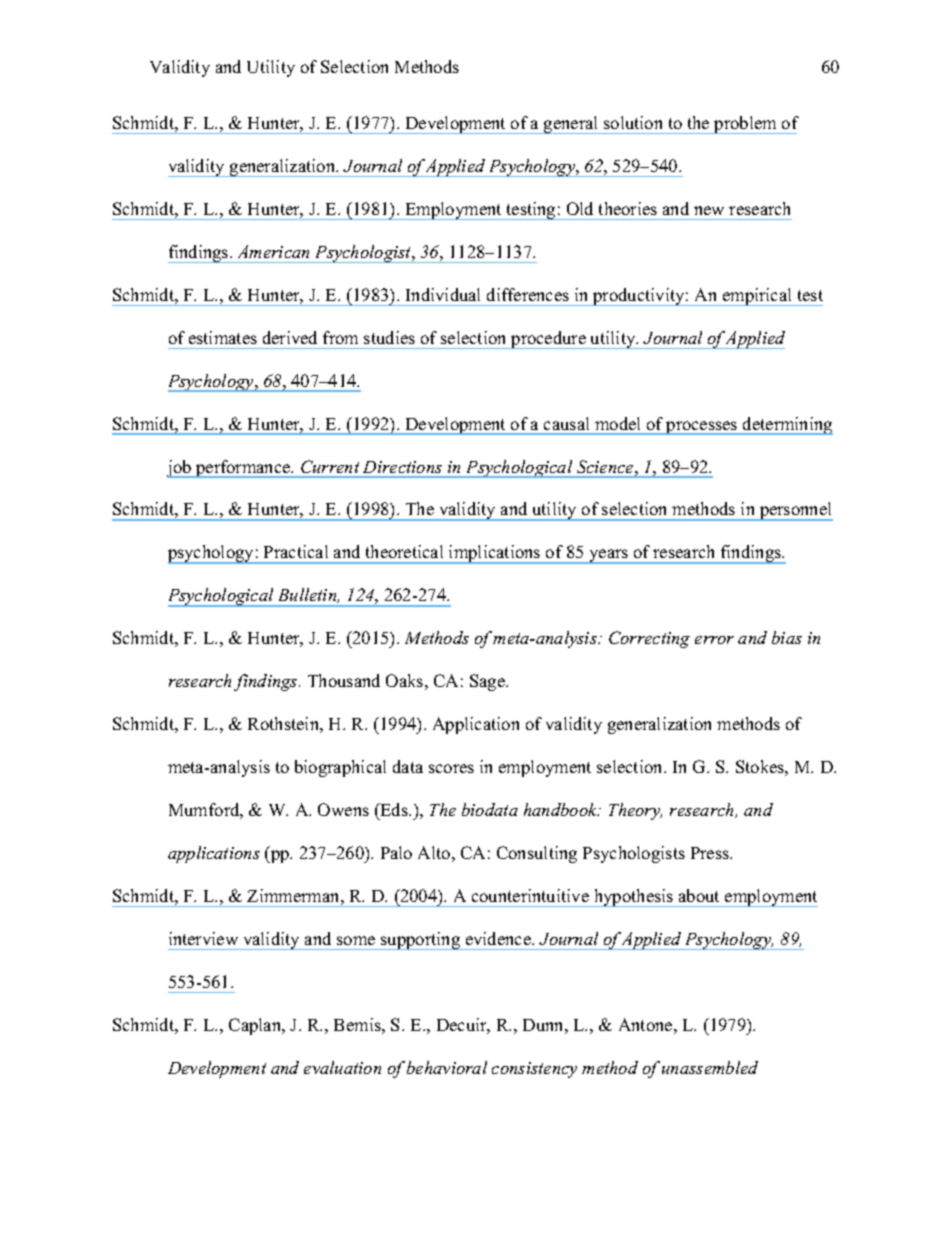  What do you see at coordinates (566, 423) in the screenshot?
I see `causal` at bounding box center [566, 423].
